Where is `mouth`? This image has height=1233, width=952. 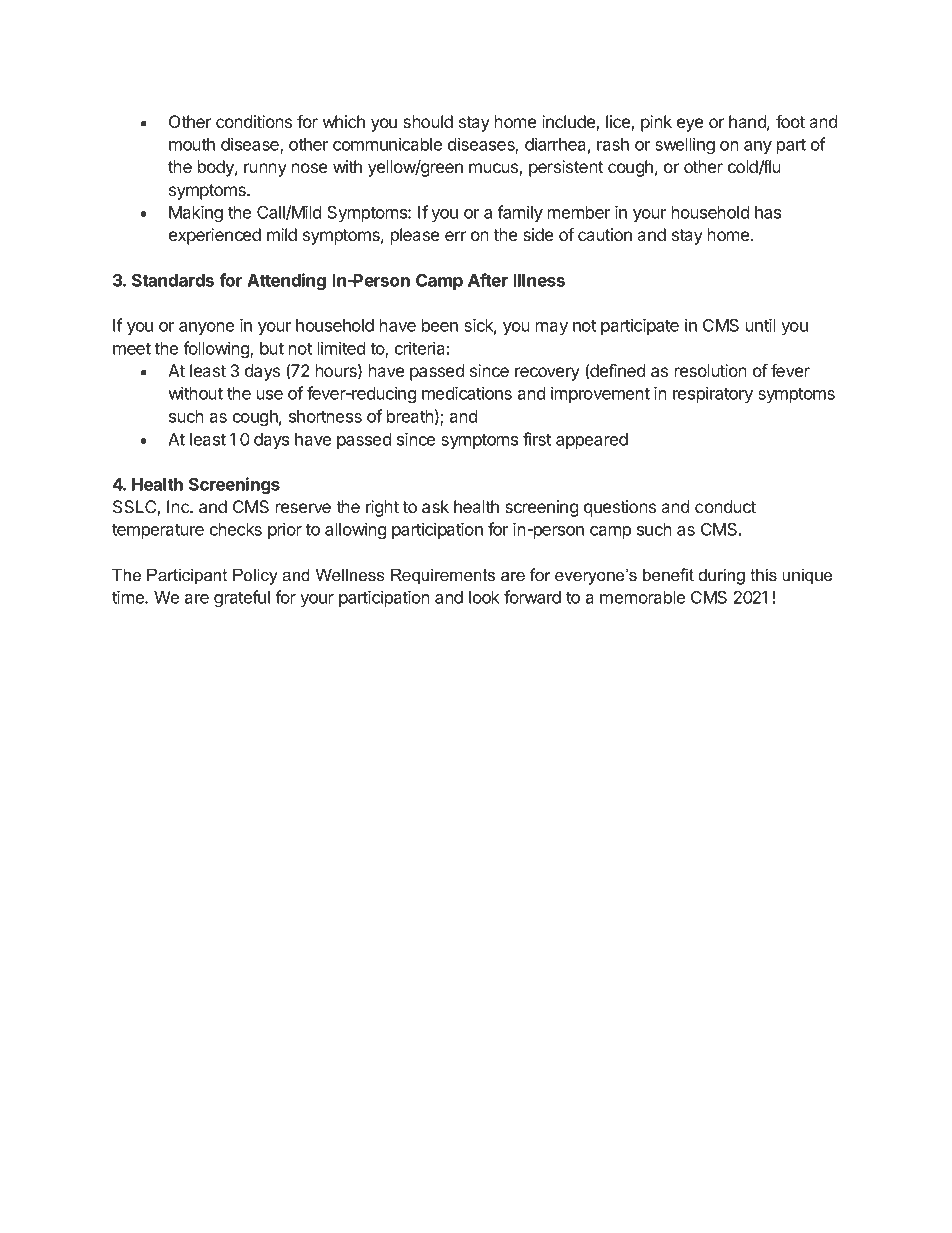
mouth is located at coordinates (192, 144).
